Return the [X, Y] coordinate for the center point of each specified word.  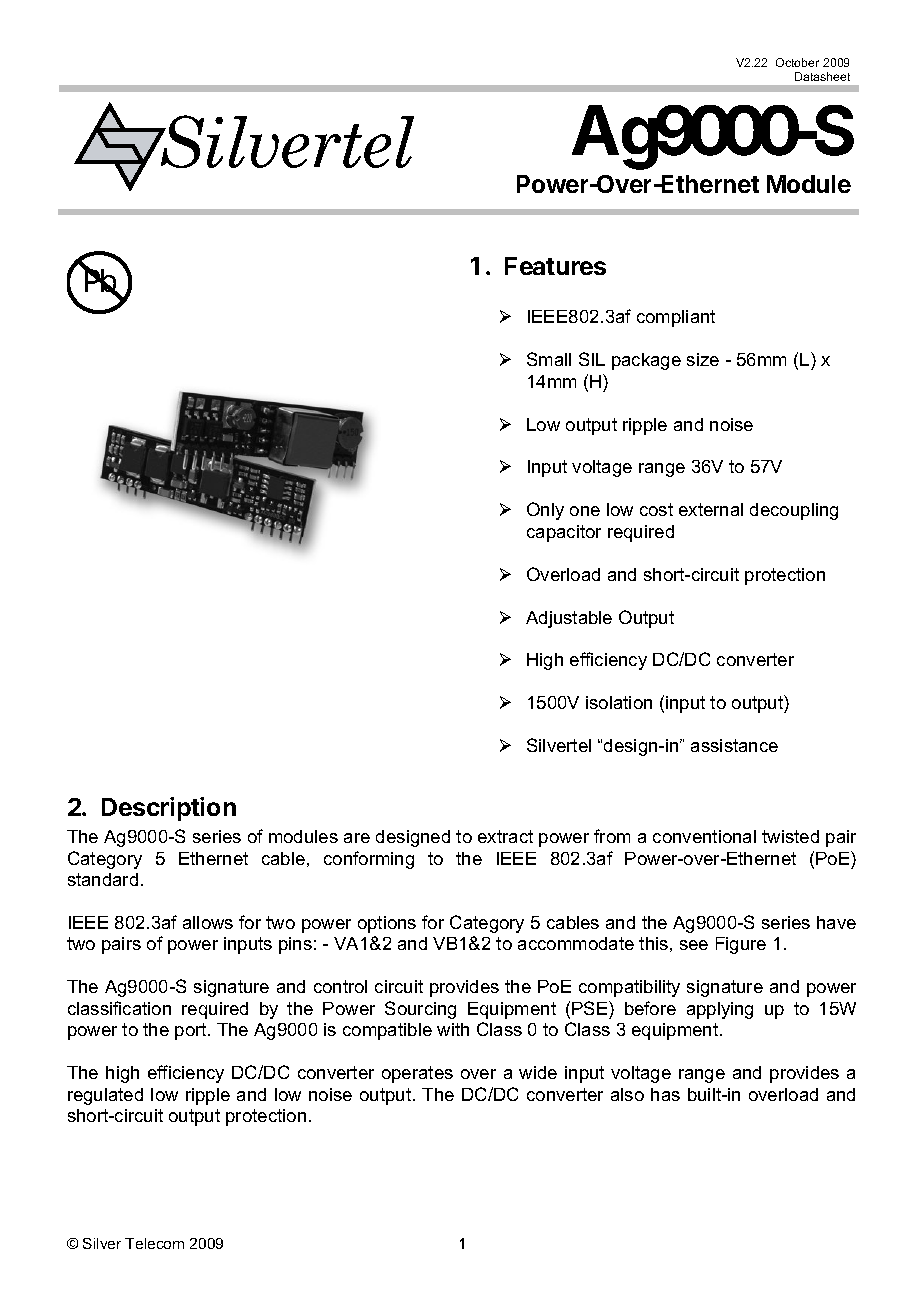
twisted [790, 836]
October [797, 62]
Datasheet [822, 76]
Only [545, 511]
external [711, 509]
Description [169, 809]
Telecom [154, 1243]
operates [417, 1074]
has [665, 1094]
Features [555, 266]
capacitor [564, 533]
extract [505, 836]
